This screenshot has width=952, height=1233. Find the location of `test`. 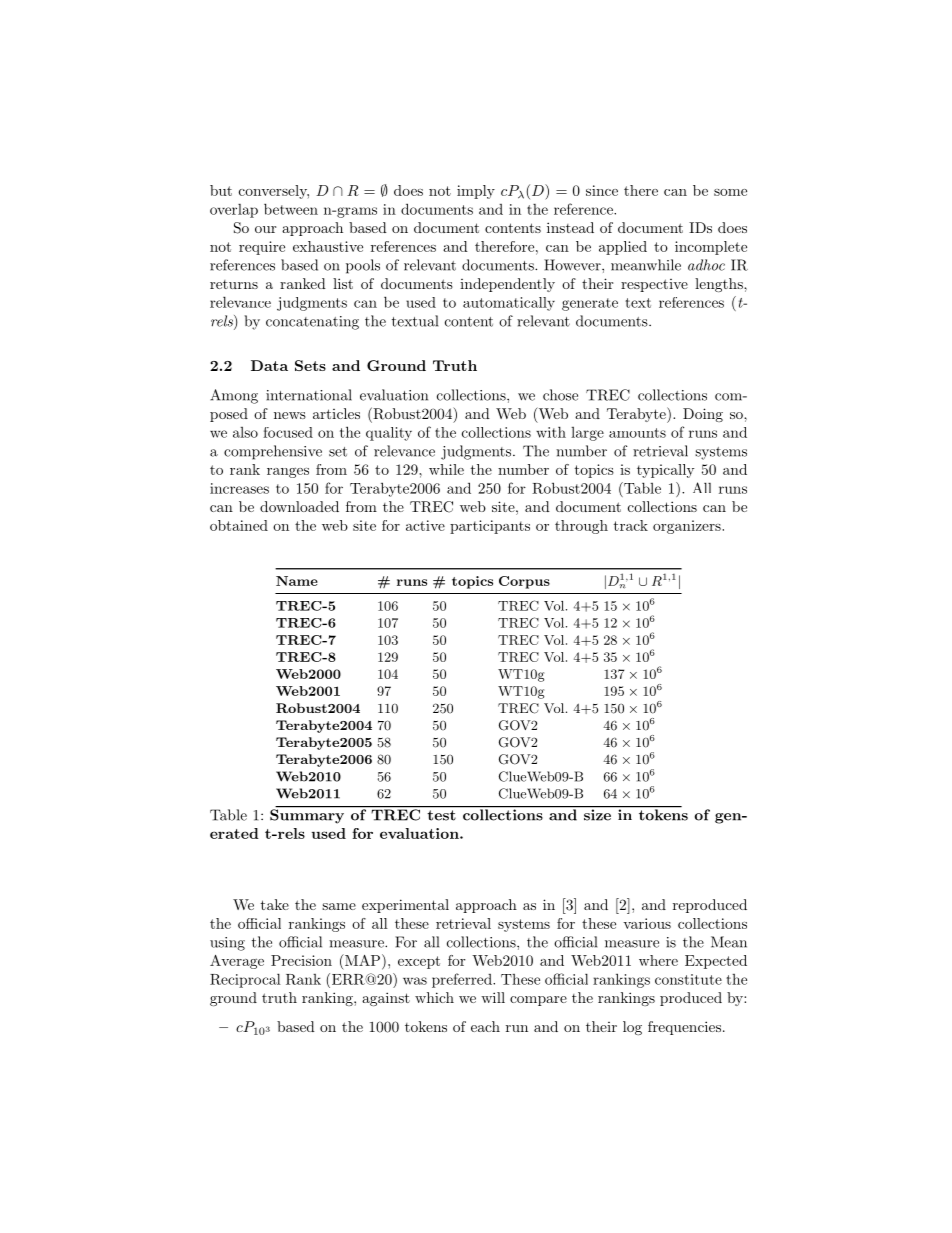

test is located at coordinates (442, 815).
